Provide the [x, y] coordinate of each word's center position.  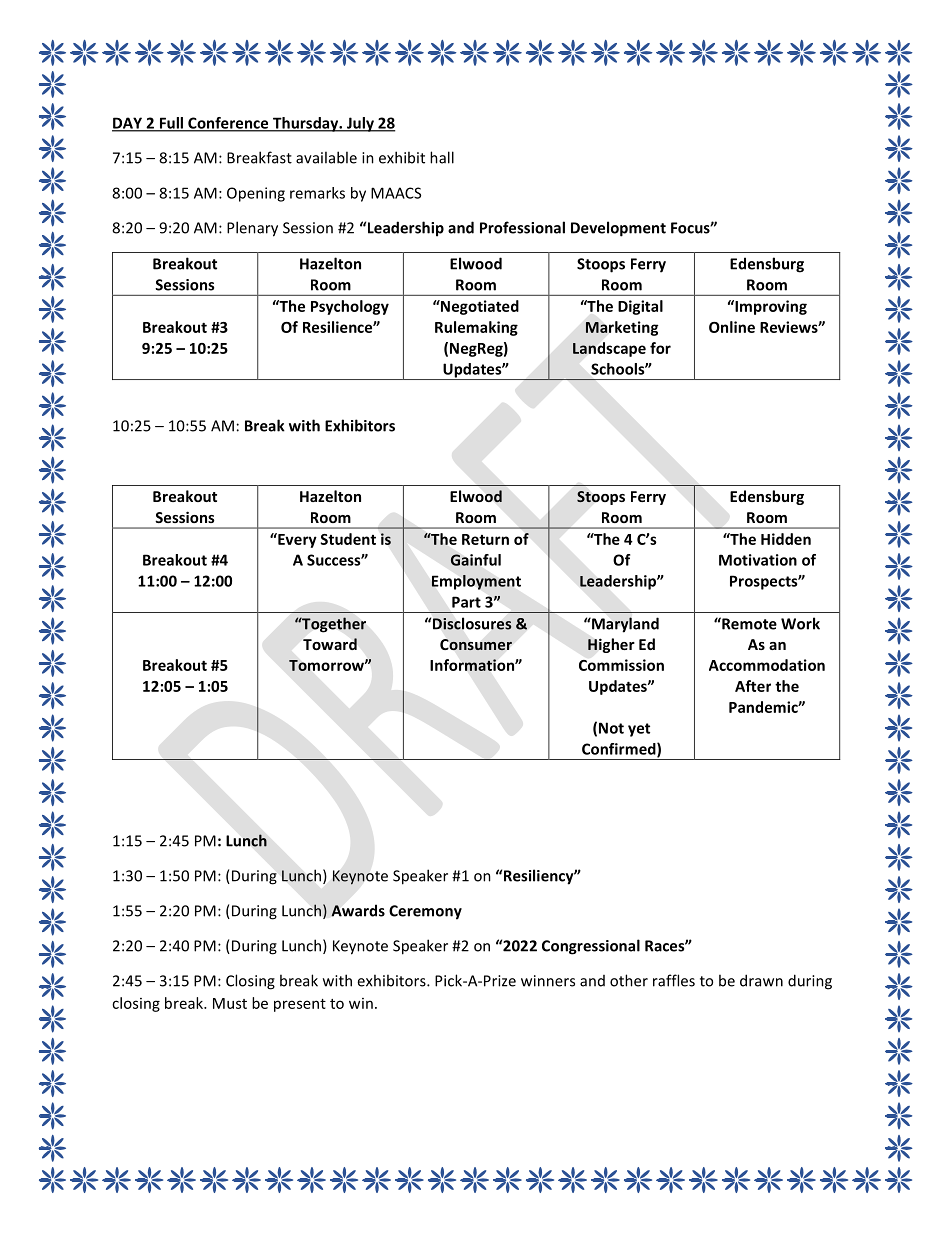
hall [442, 157]
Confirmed [620, 750]
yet [639, 730]
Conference [228, 124]
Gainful [475, 560]
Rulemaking [476, 328]
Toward [330, 644]
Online [732, 327]
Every [296, 540]
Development [618, 229]
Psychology [350, 307]
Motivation [758, 560]
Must [230, 1003]
